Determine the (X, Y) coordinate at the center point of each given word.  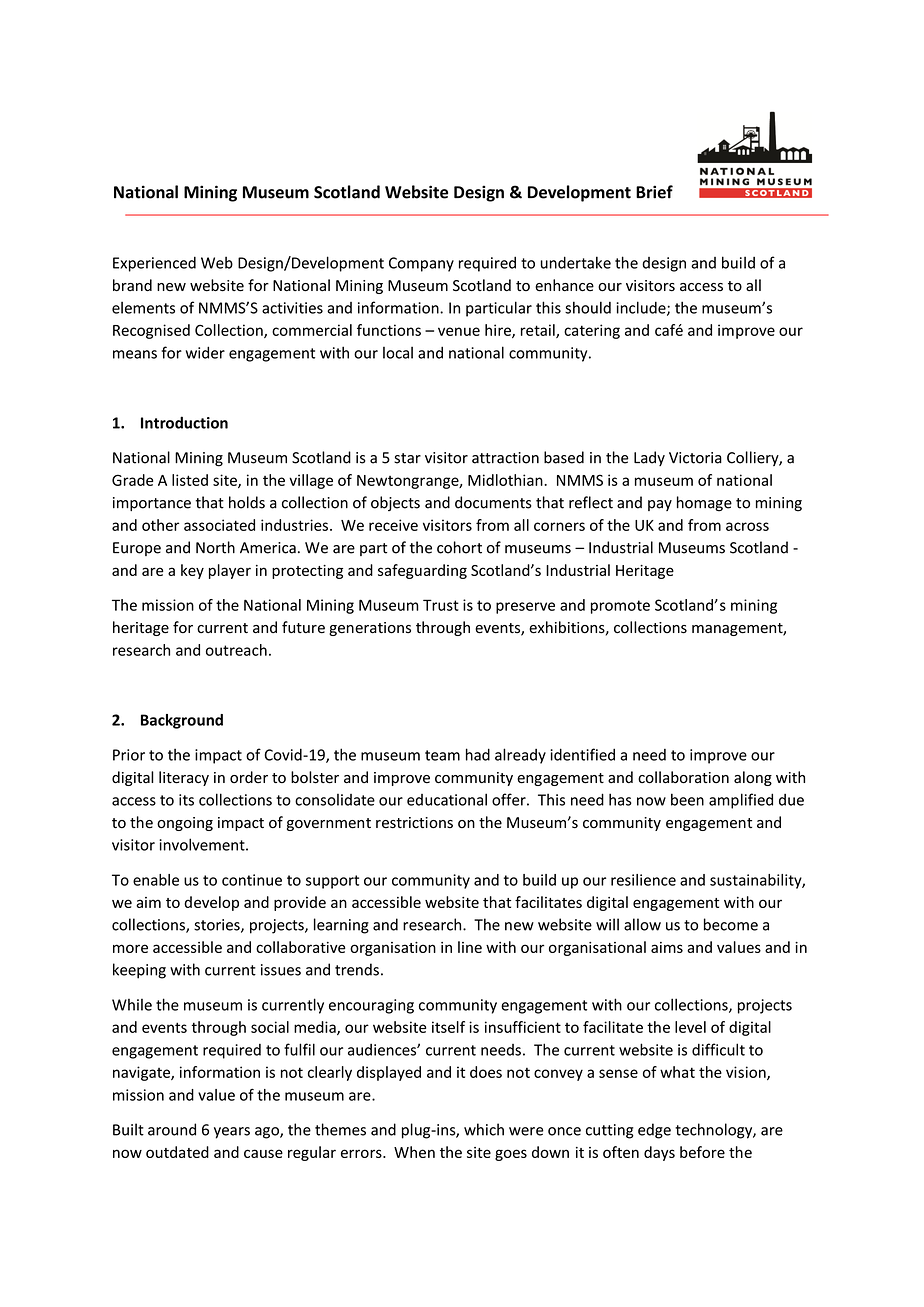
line (470, 947)
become (731, 924)
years (232, 1133)
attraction (505, 458)
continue (252, 880)
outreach (236, 650)
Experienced (154, 264)
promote (620, 607)
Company (421, 264)
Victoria (695, 458)
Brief (654, 192)
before (702, 1152)
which (484, 1129)
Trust (441, 605)
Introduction (184, 422)
